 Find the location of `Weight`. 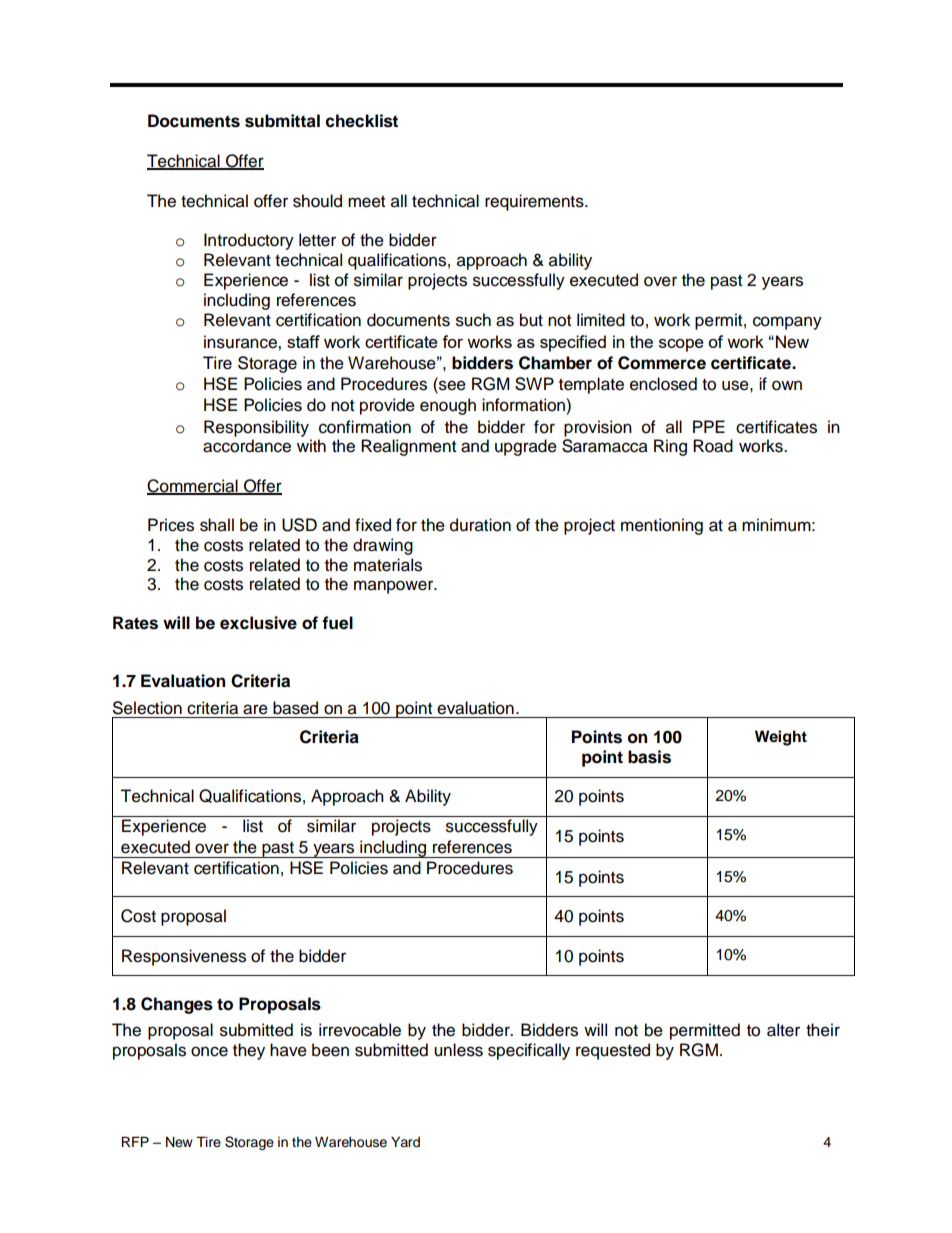

Weight is located at coordinates (781, 738).
